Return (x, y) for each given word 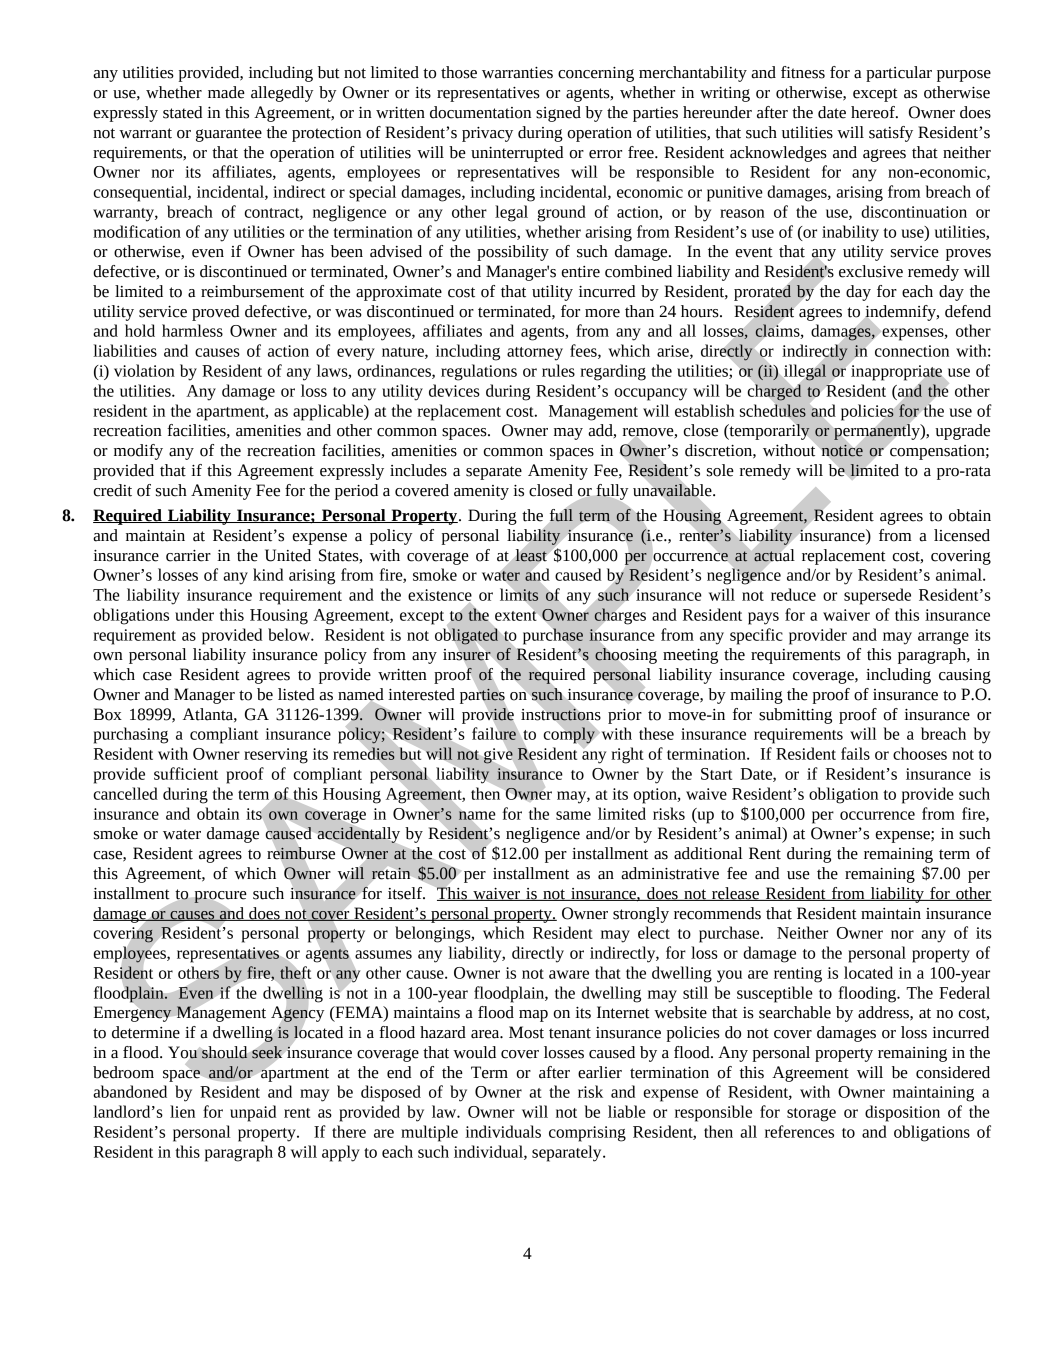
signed (558, 114)
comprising (587, 1134)
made (226, 92)
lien (182, 1111)
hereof (874, 112)
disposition (902, 1113)
